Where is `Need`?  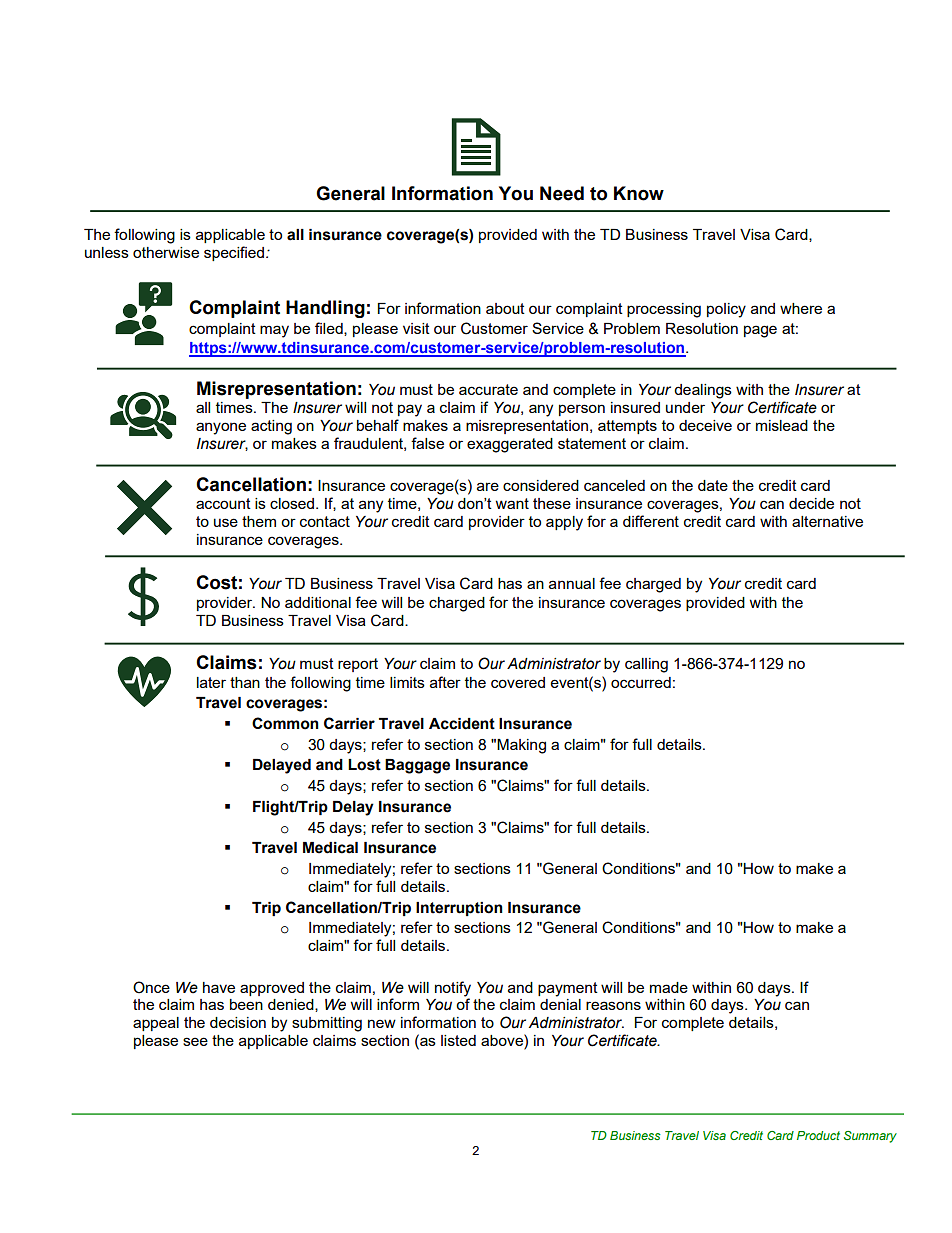
Need is located at coordinates (562, 193).
